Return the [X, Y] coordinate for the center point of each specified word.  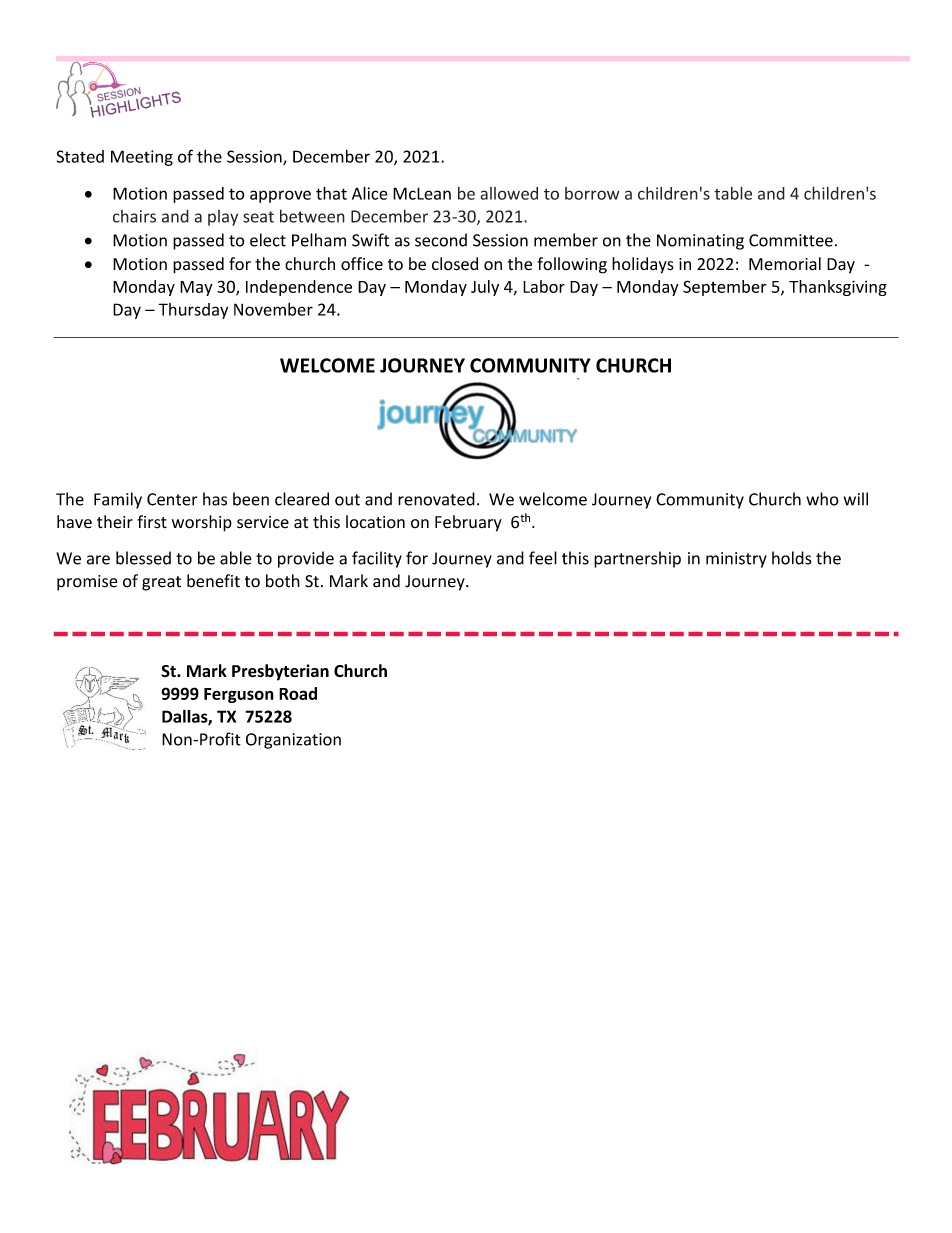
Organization [293, 741]
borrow [592, 193]
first [152, 521]
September [725, 288]
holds [792, 558]
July [485, 288]
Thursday [193, 311]
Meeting [142, 158]
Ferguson [239, 695]
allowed [509, 193]
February [468, 523]
